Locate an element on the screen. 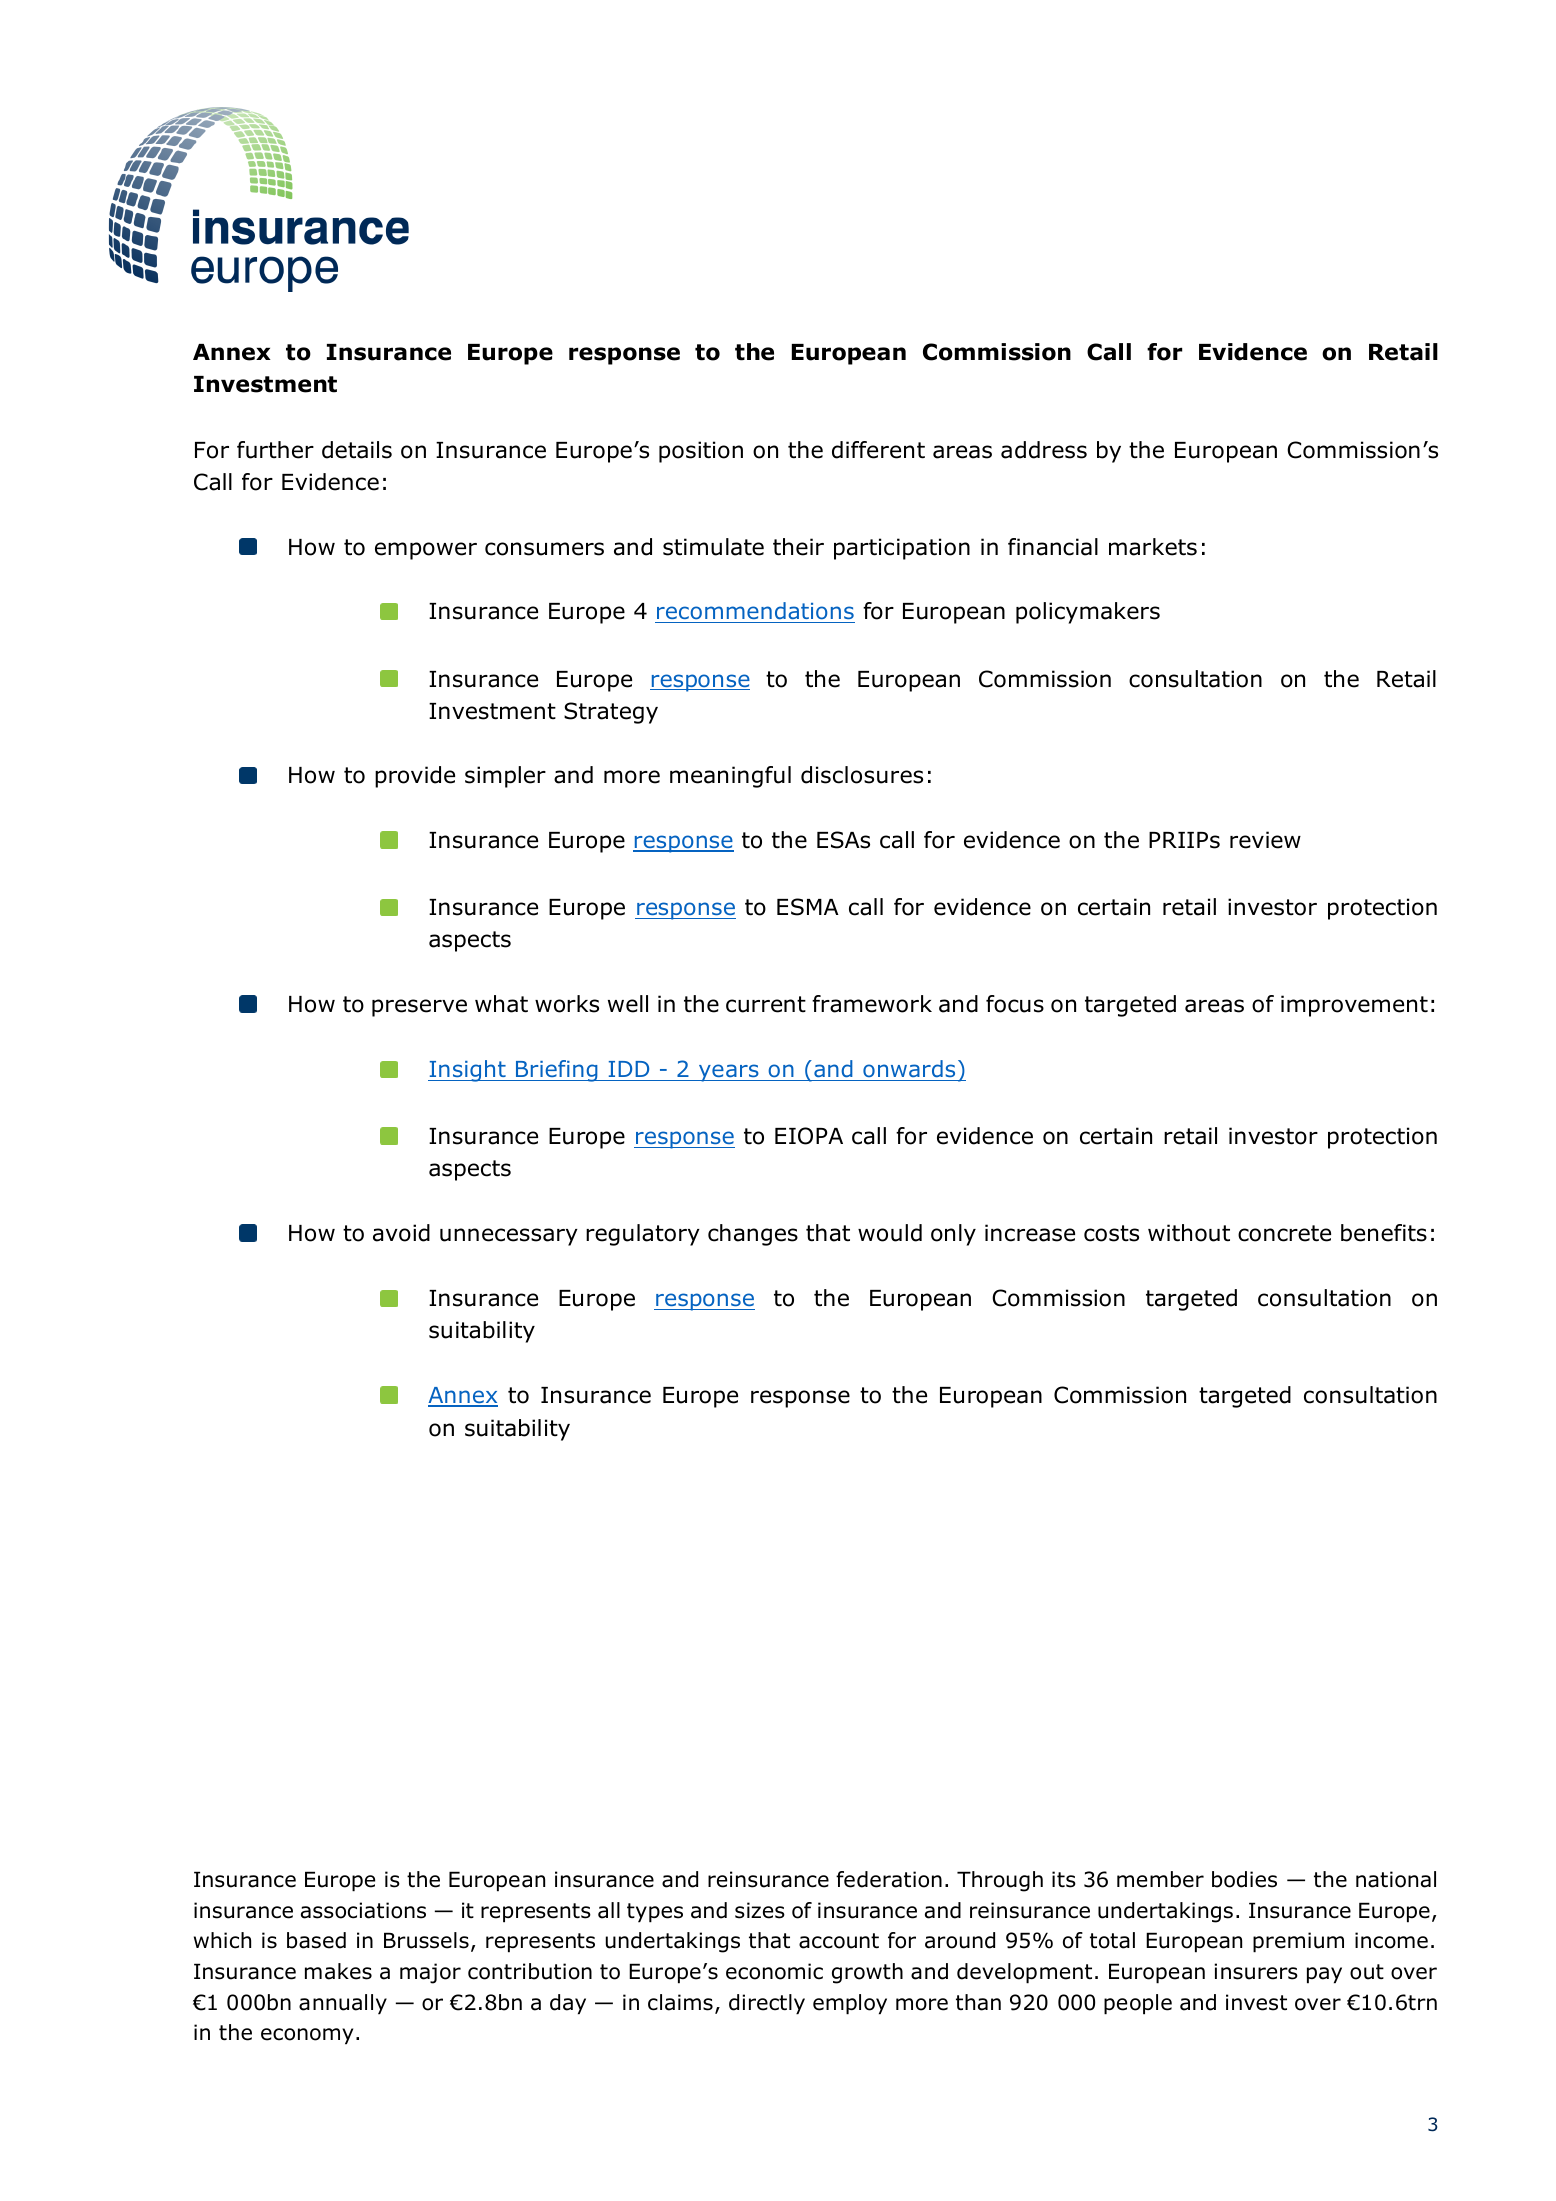  details is located at coordinates (357, 450).
